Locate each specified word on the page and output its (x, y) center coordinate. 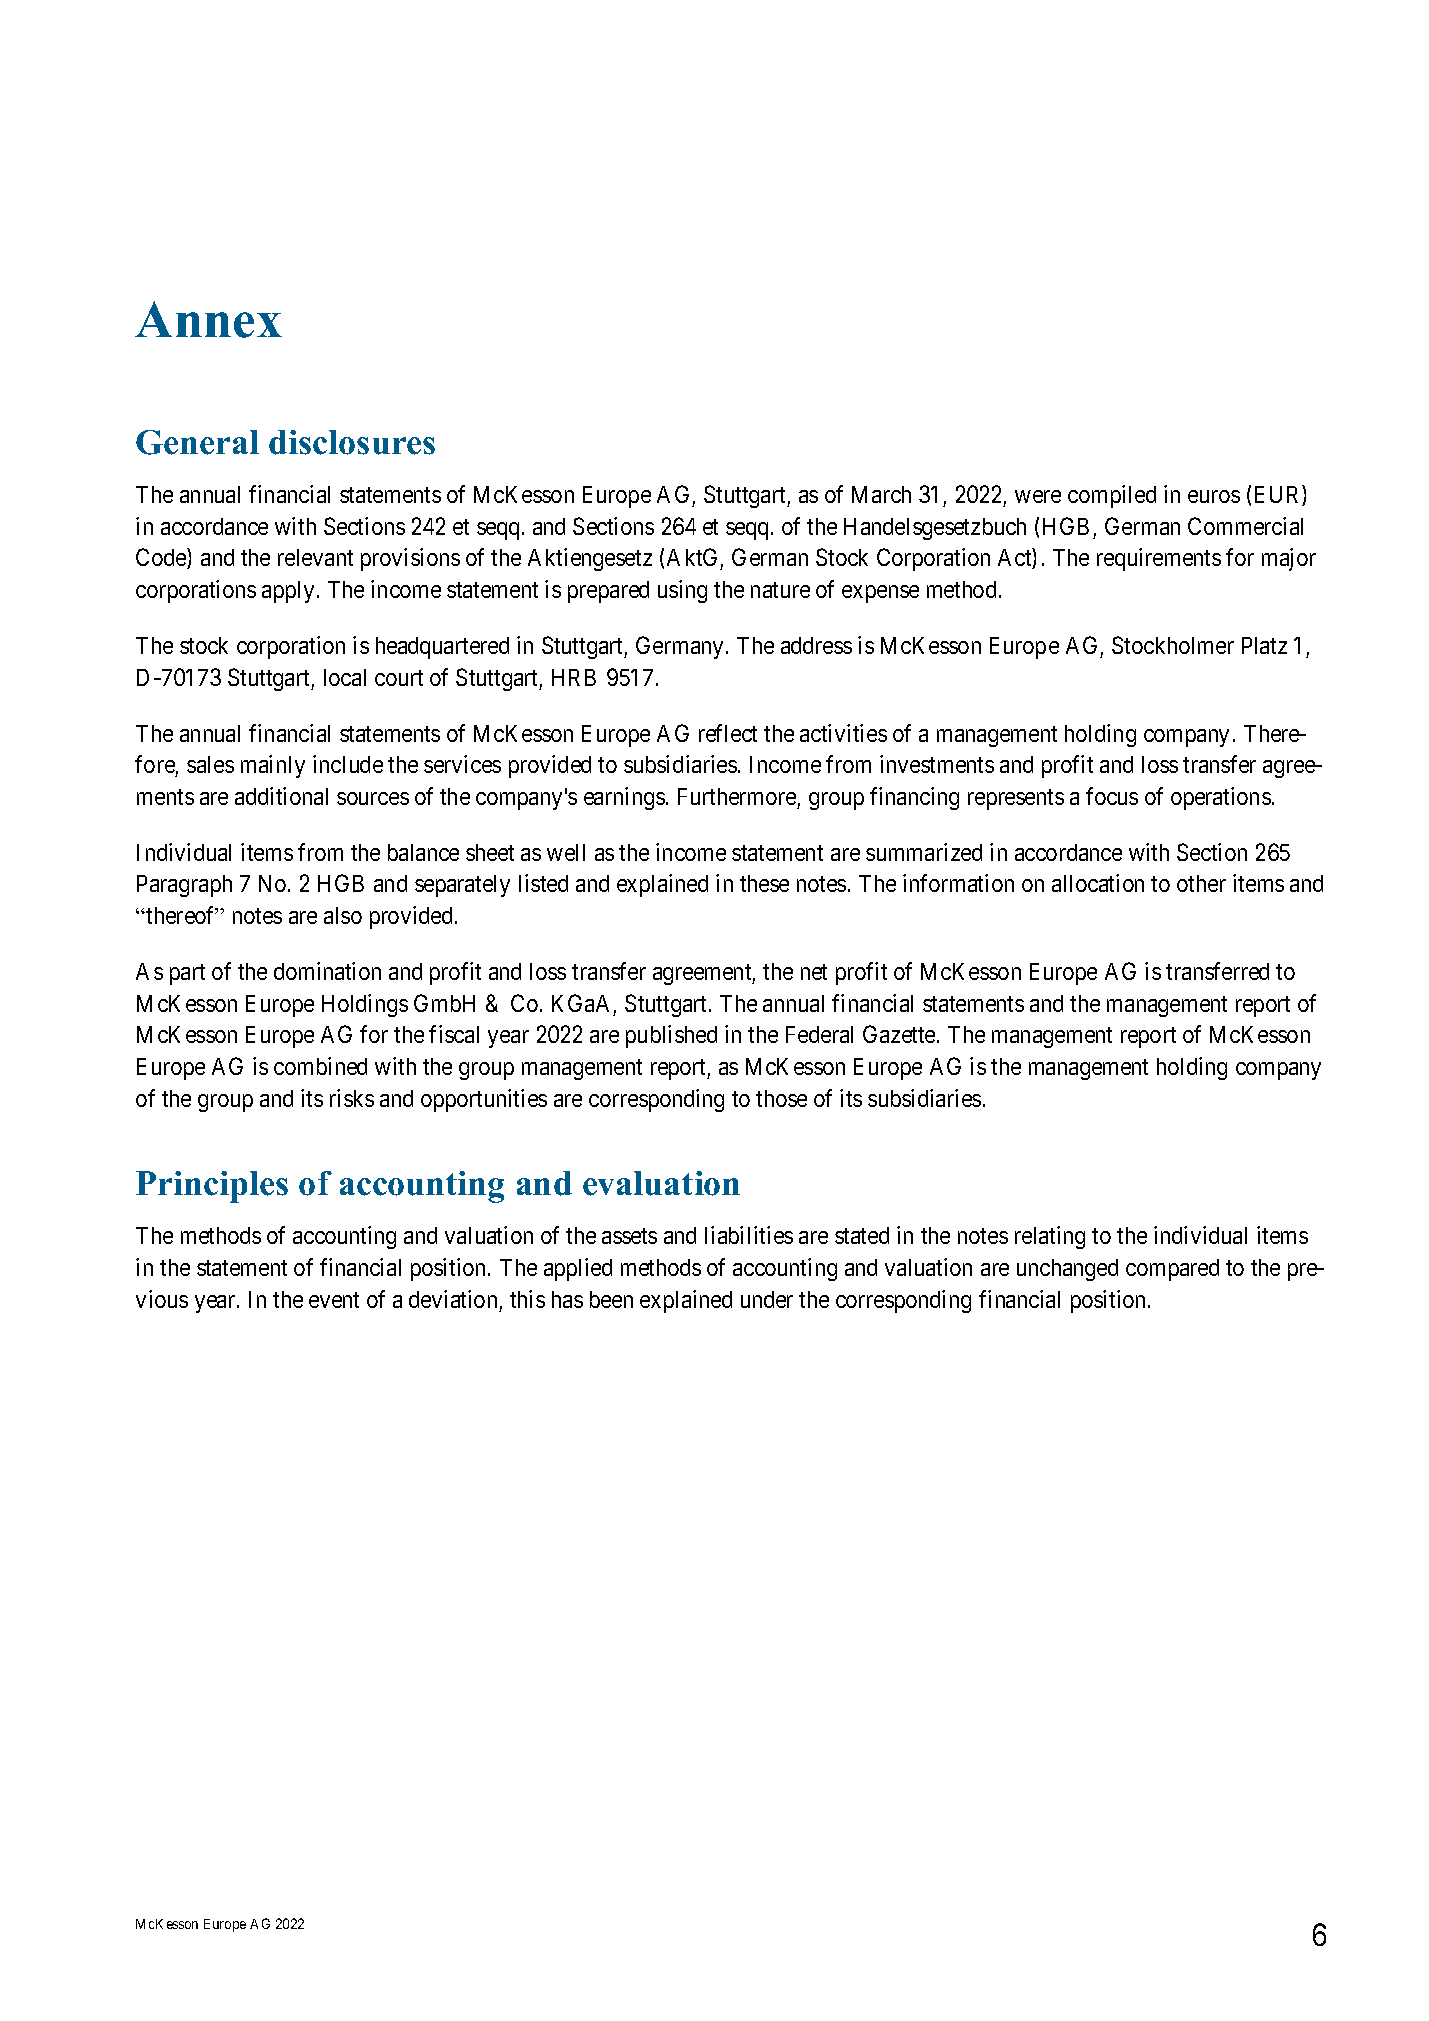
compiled (1112, 496)
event (334, 1300)
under (767, 1299)
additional (281, 796)
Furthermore (737, 796)
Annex (208, 319)
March (881, 494)
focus (1112, 796)
